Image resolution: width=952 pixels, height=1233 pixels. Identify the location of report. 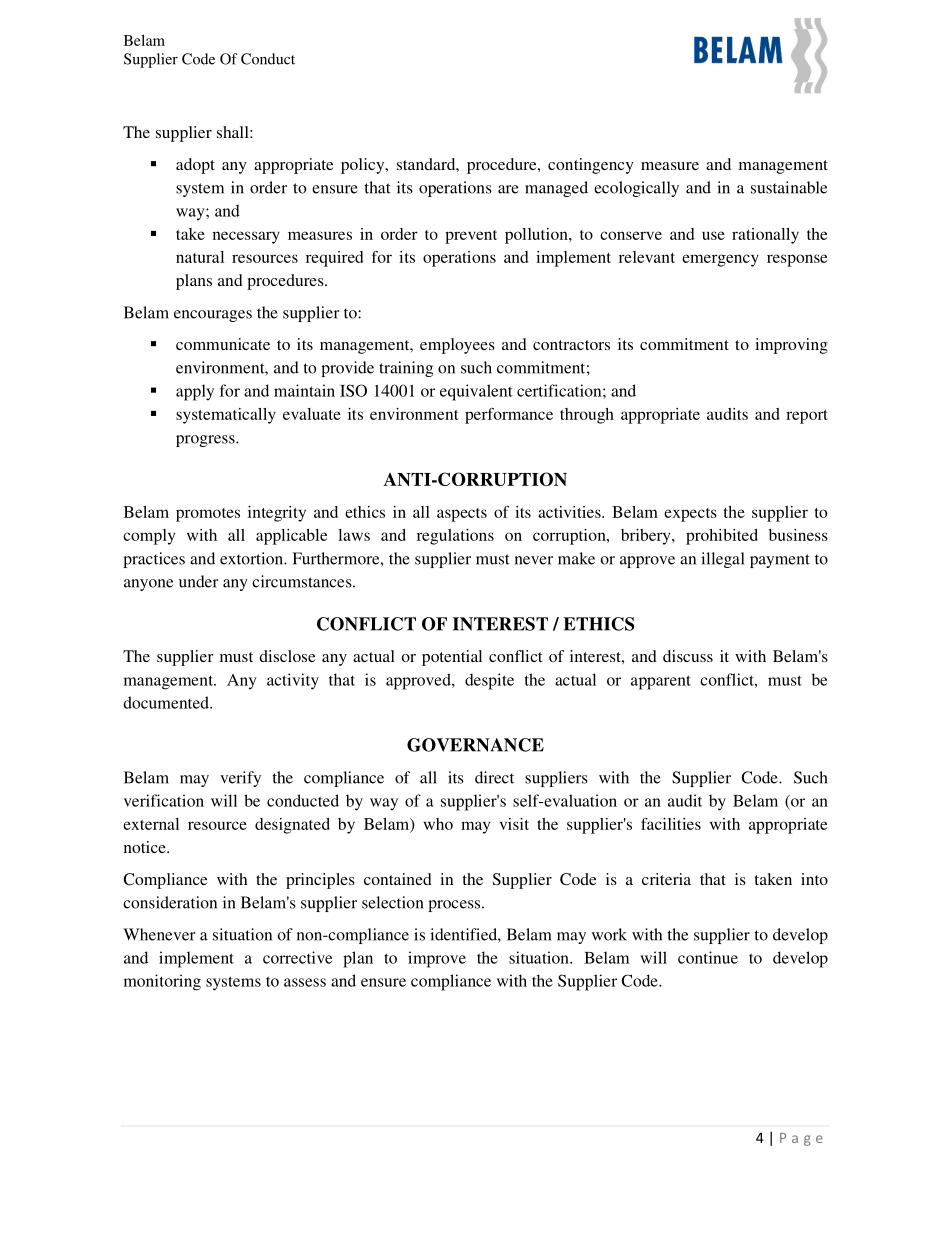
(807, 417).
